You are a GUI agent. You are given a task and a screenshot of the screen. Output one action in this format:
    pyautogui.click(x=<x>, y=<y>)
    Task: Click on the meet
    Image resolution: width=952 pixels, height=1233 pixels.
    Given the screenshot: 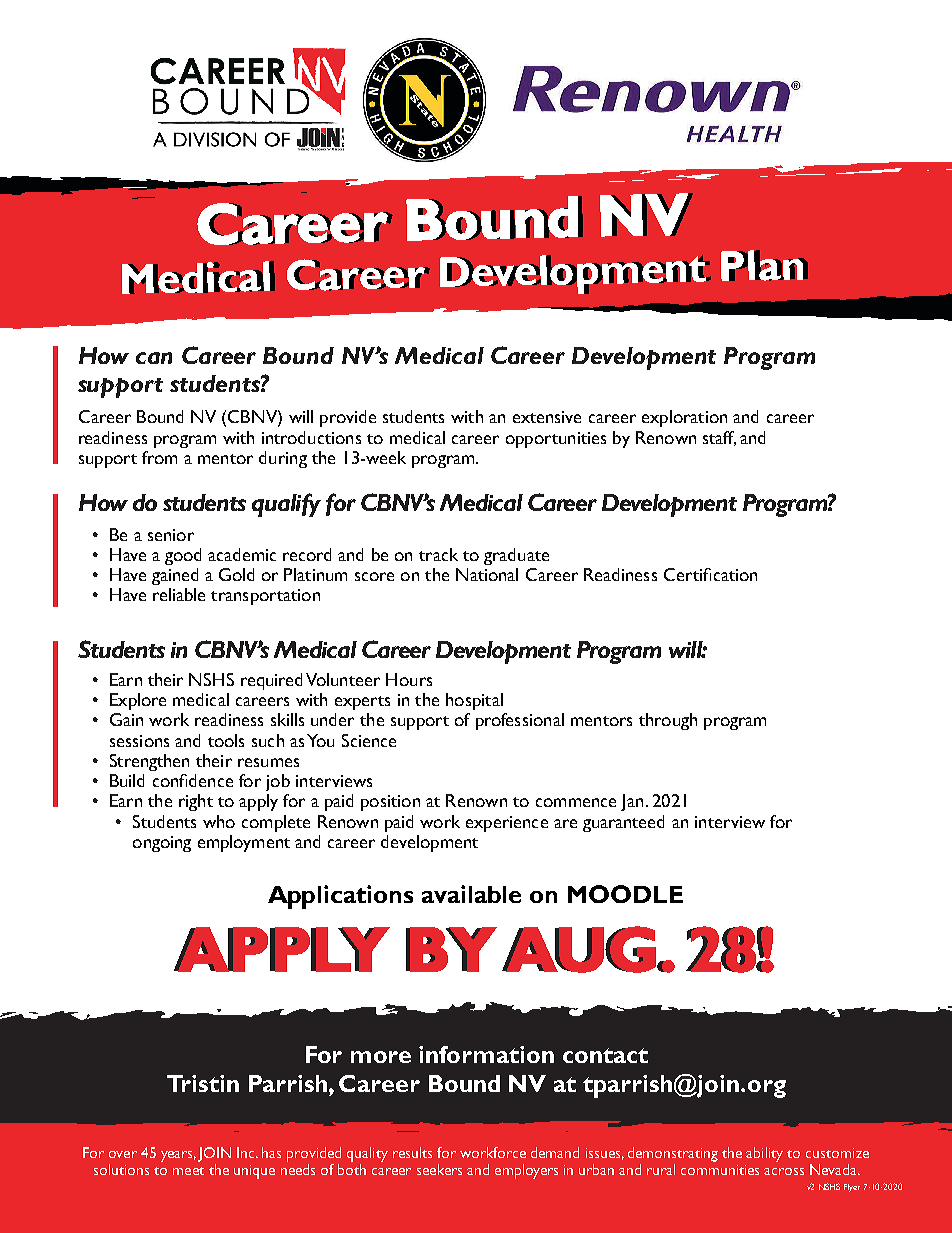 What is the action you would take?
    pyautogui.click(x=188, y=1171)
